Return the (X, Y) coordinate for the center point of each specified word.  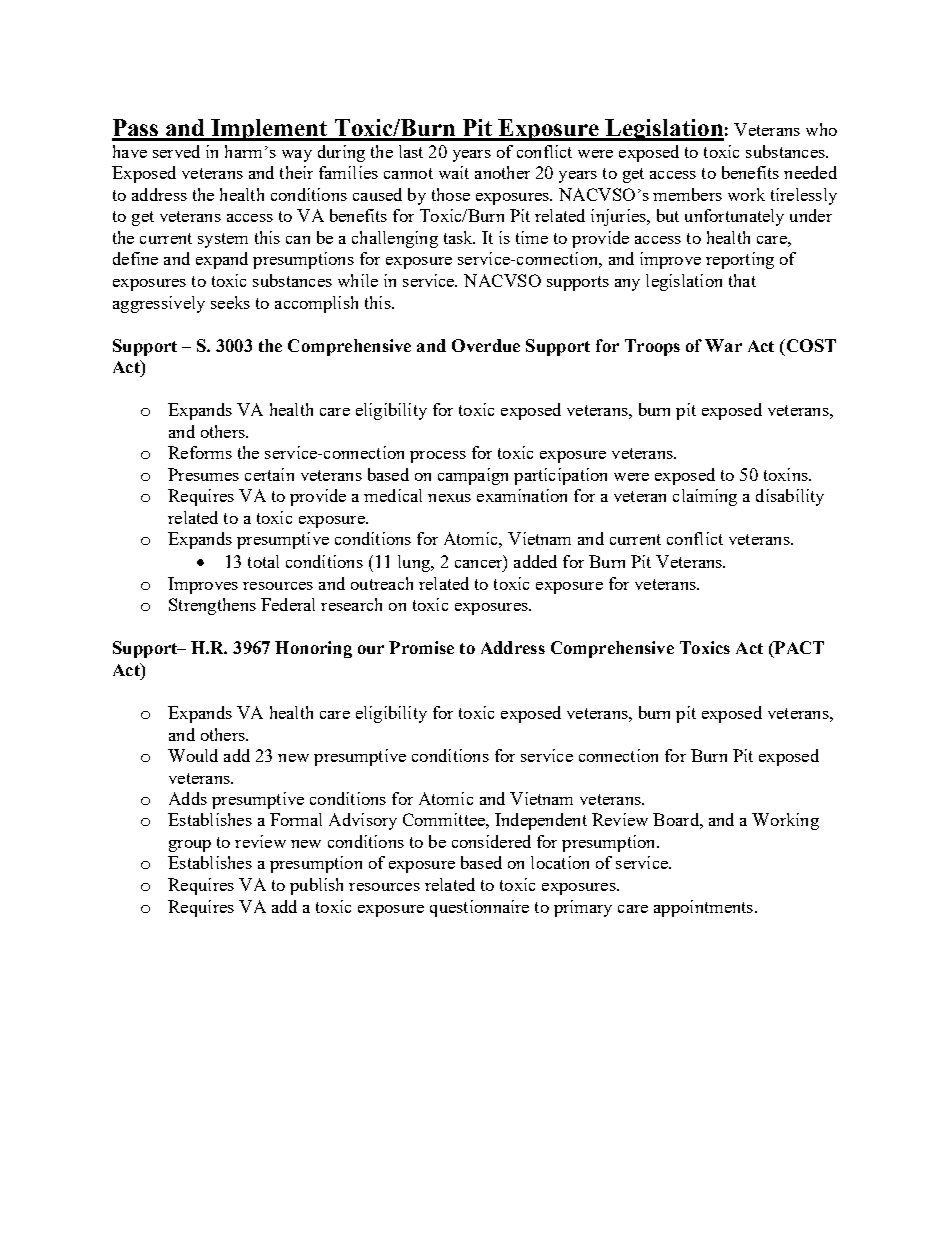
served (176, 151)
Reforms (200, 452)
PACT (798, 649)
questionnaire (479, 908)
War (723, 345)
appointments (705, 908)
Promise (421, 647)
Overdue (486, 345)
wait (454, 172)
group (190, 846)
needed (810, 172)
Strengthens (212, 606)
